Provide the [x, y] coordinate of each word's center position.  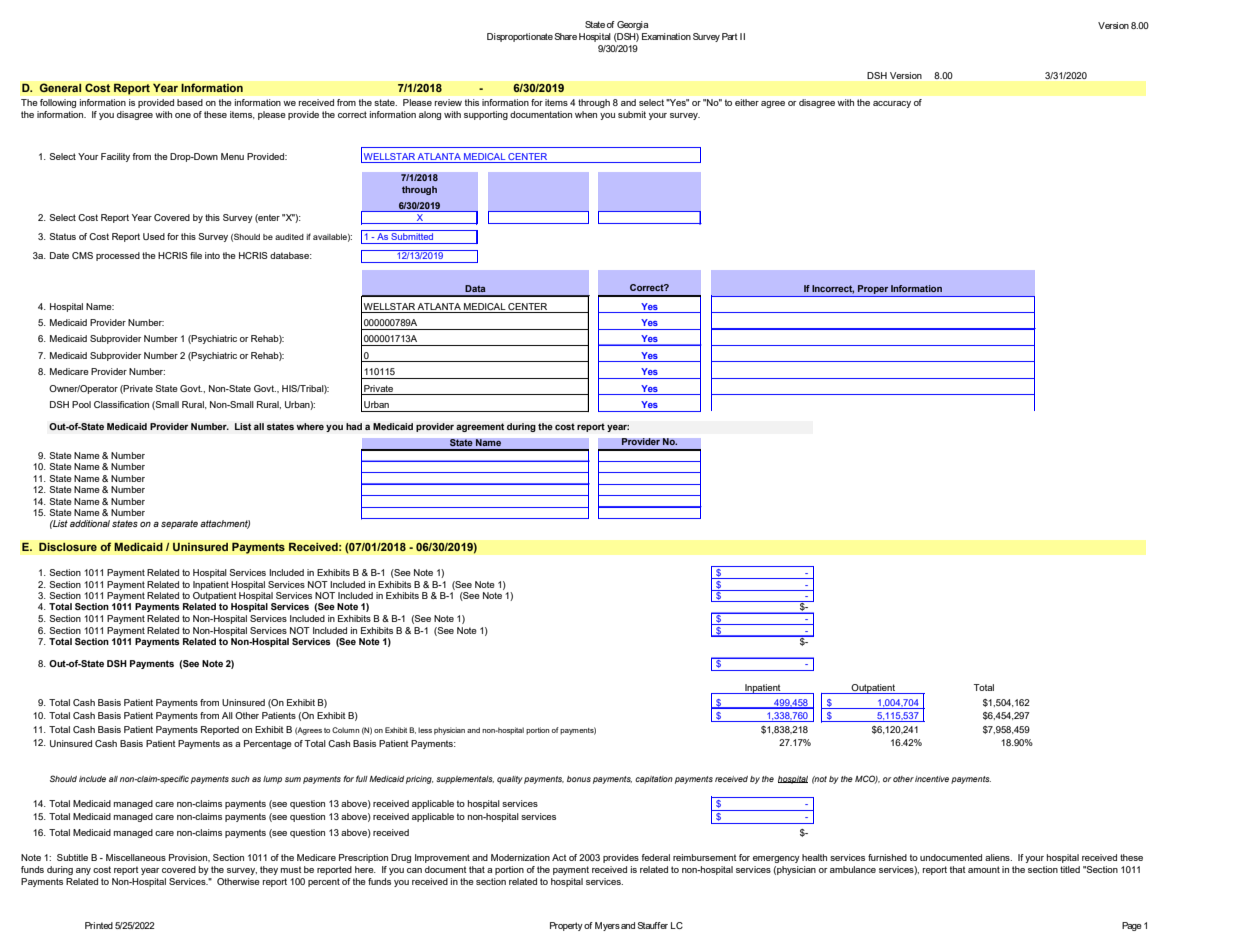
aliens [998, 857]
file [196, 255]
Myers [607, 926]
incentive [932, 779]
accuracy [892, 104]
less [425, 730]
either [747, 102]
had [354, 426]
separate [179, 524]
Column [345, 730]
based [190, 102]
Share [566, 36]
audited [289, 237]
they [269, 870]
